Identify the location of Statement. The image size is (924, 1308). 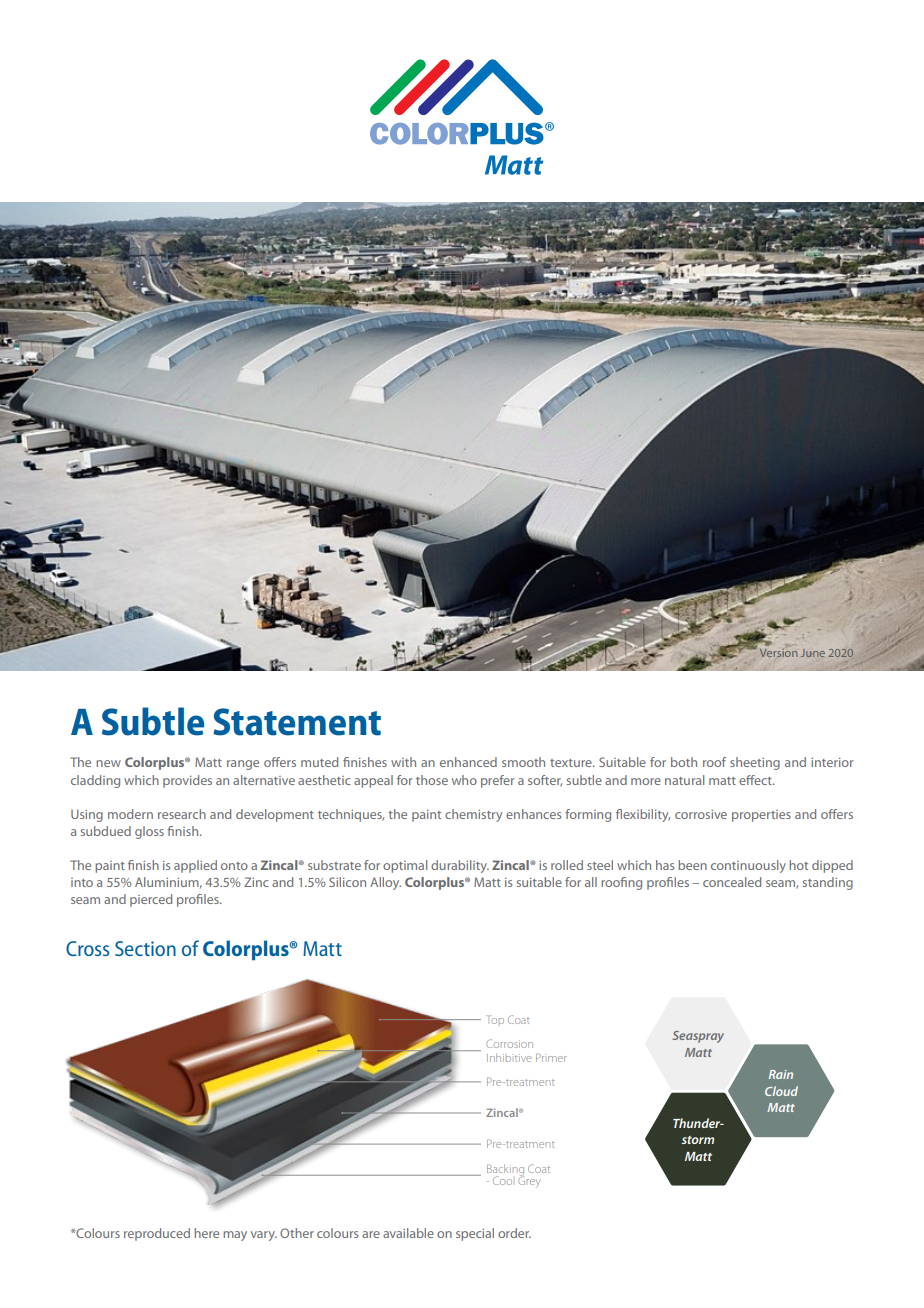
(297, 722).
